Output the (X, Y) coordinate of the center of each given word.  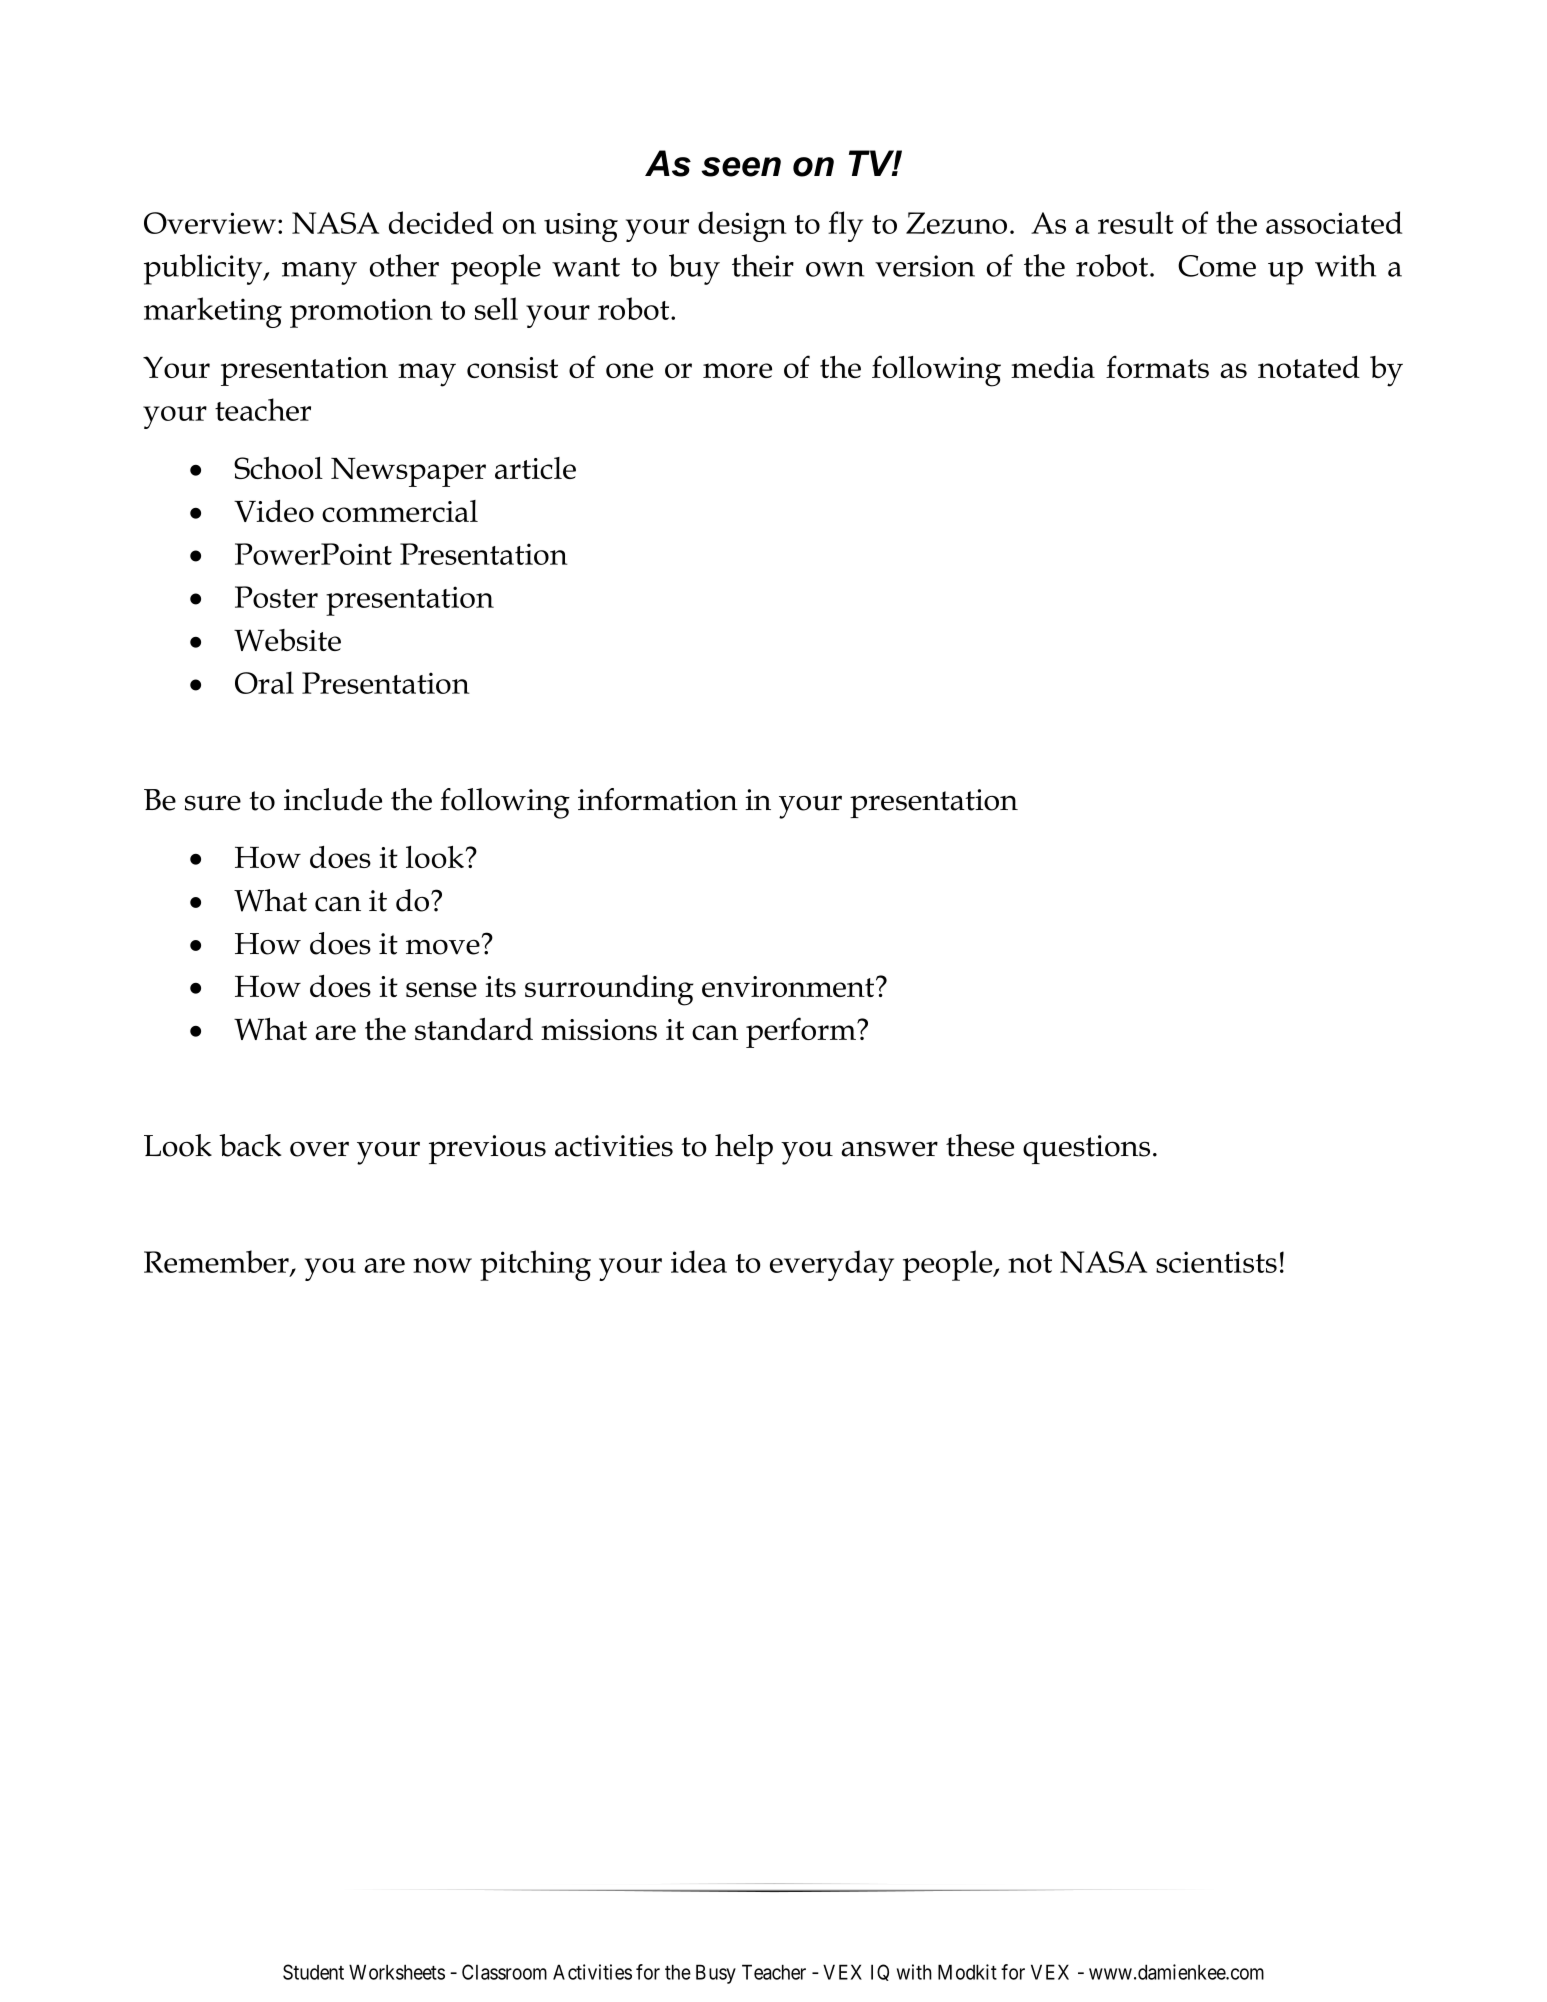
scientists (1216, 1262)
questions (1086, 1149)
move (443, 947)
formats (1157, 366)
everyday (832, 1265)
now (442, 1265)
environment (789, 986)
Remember (217, 1262)
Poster (276, 597)
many (319, 273)
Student (313, 1972)
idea (699, 1261)
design (742, 226)
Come (1217, 266)
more (737, 370)
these (980, 1145)
